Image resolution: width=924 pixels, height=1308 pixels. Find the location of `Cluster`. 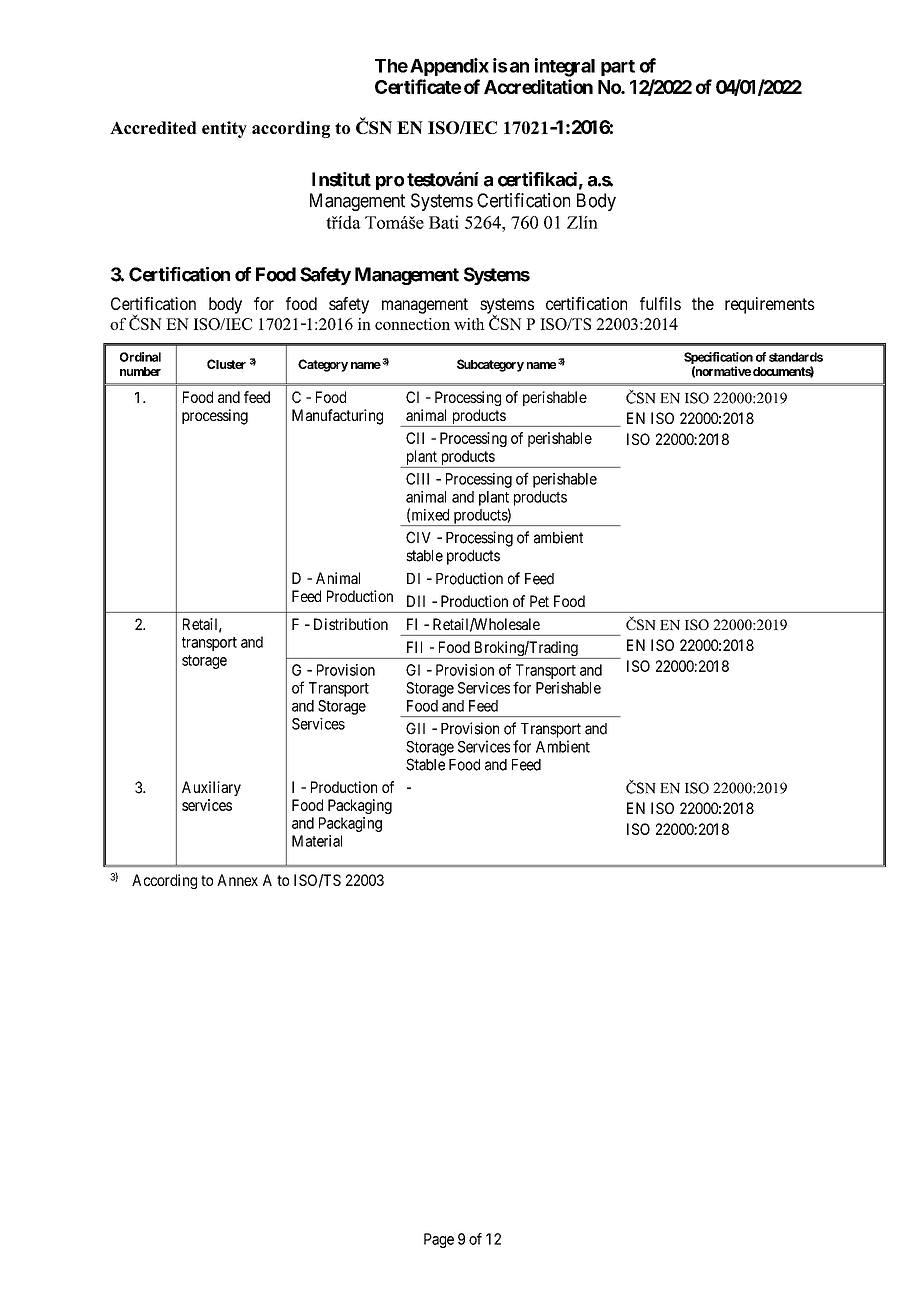

Cluster is located at coordinates (226, 364).
